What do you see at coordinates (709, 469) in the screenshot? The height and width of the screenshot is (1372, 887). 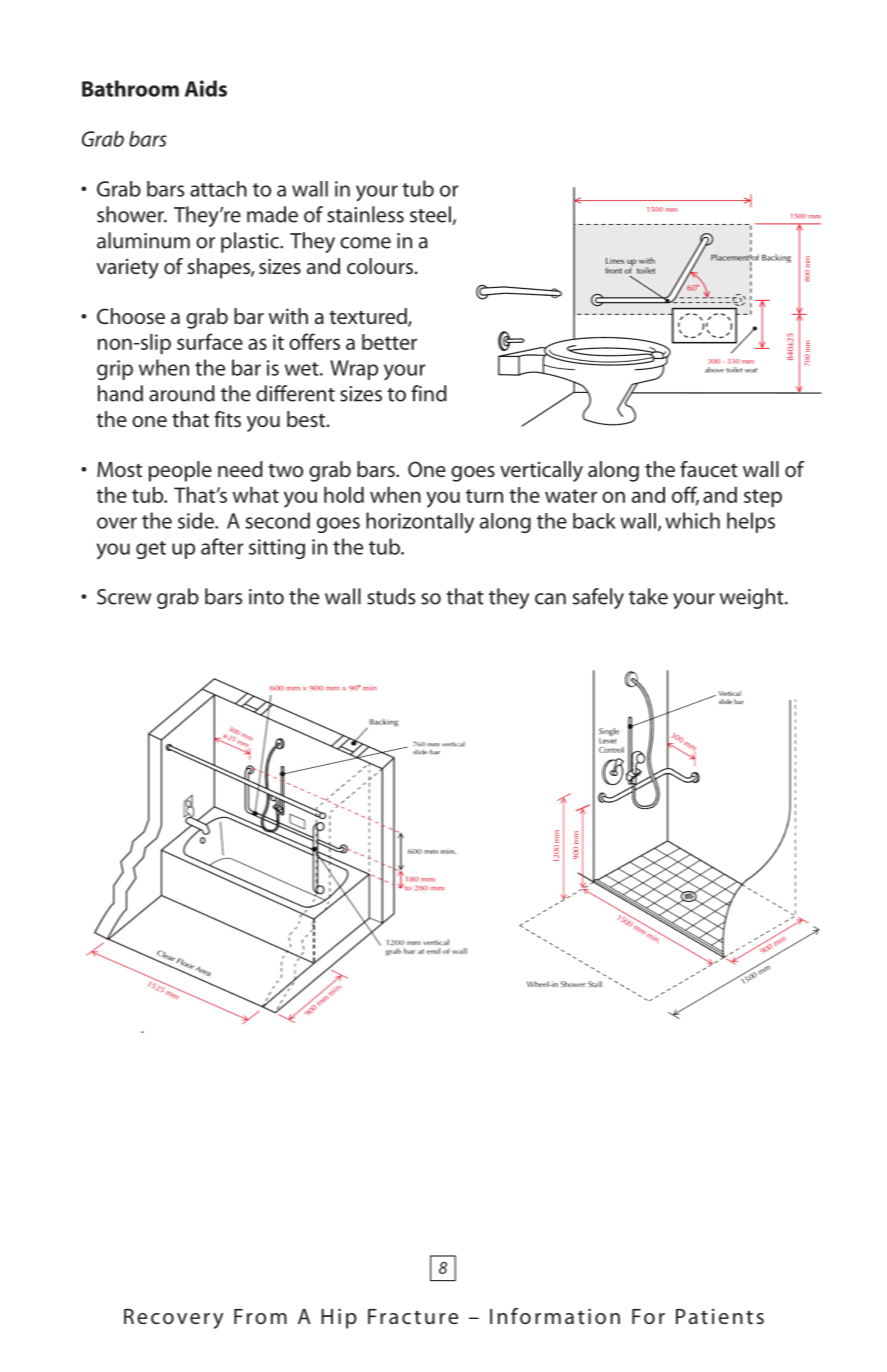 I see `faucet` at bounding box center [709, 469].
